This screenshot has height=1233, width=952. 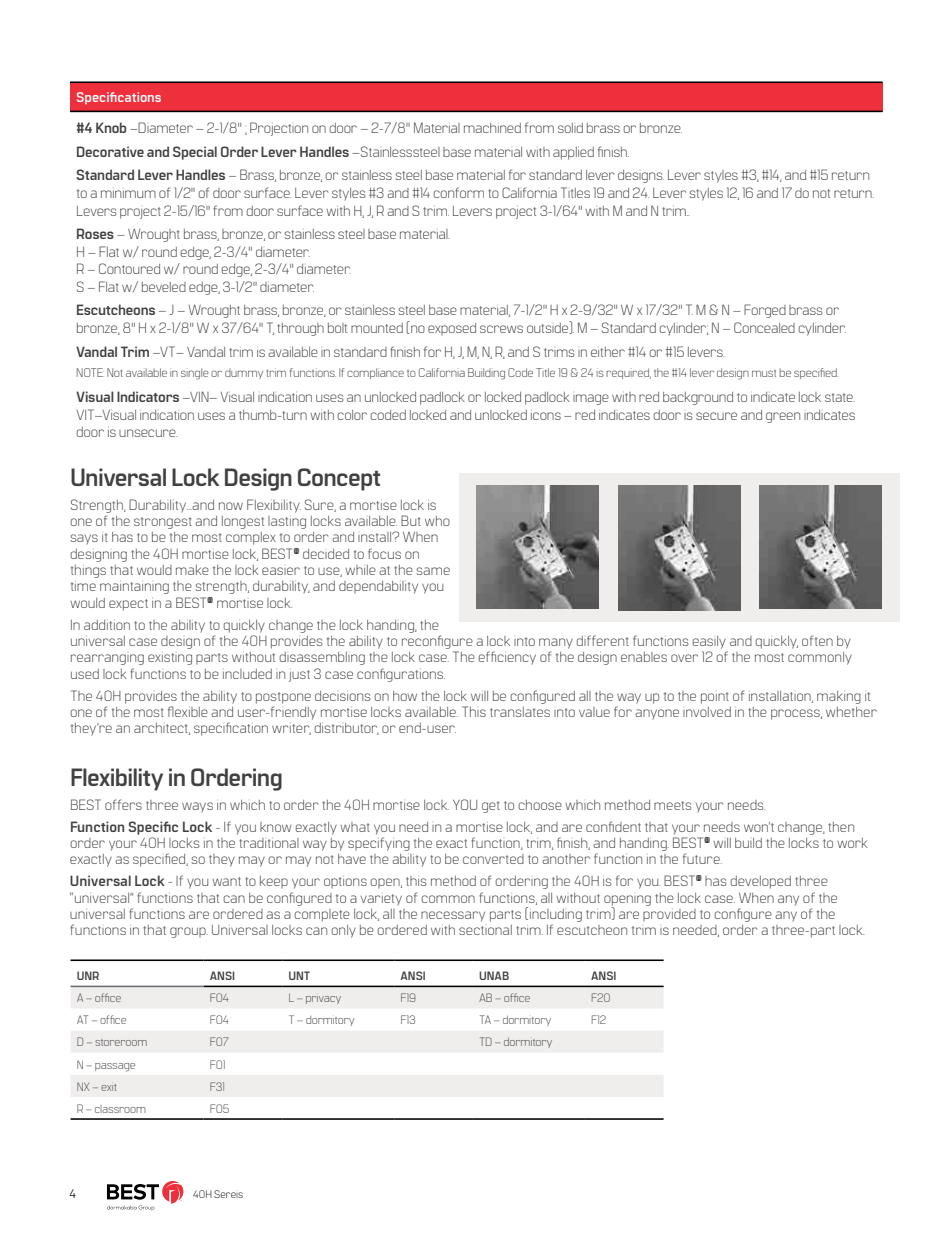 What do you see at coordinates (492, 128) in the screenshot?
I see `machined` at bounding box center [492, 128].
